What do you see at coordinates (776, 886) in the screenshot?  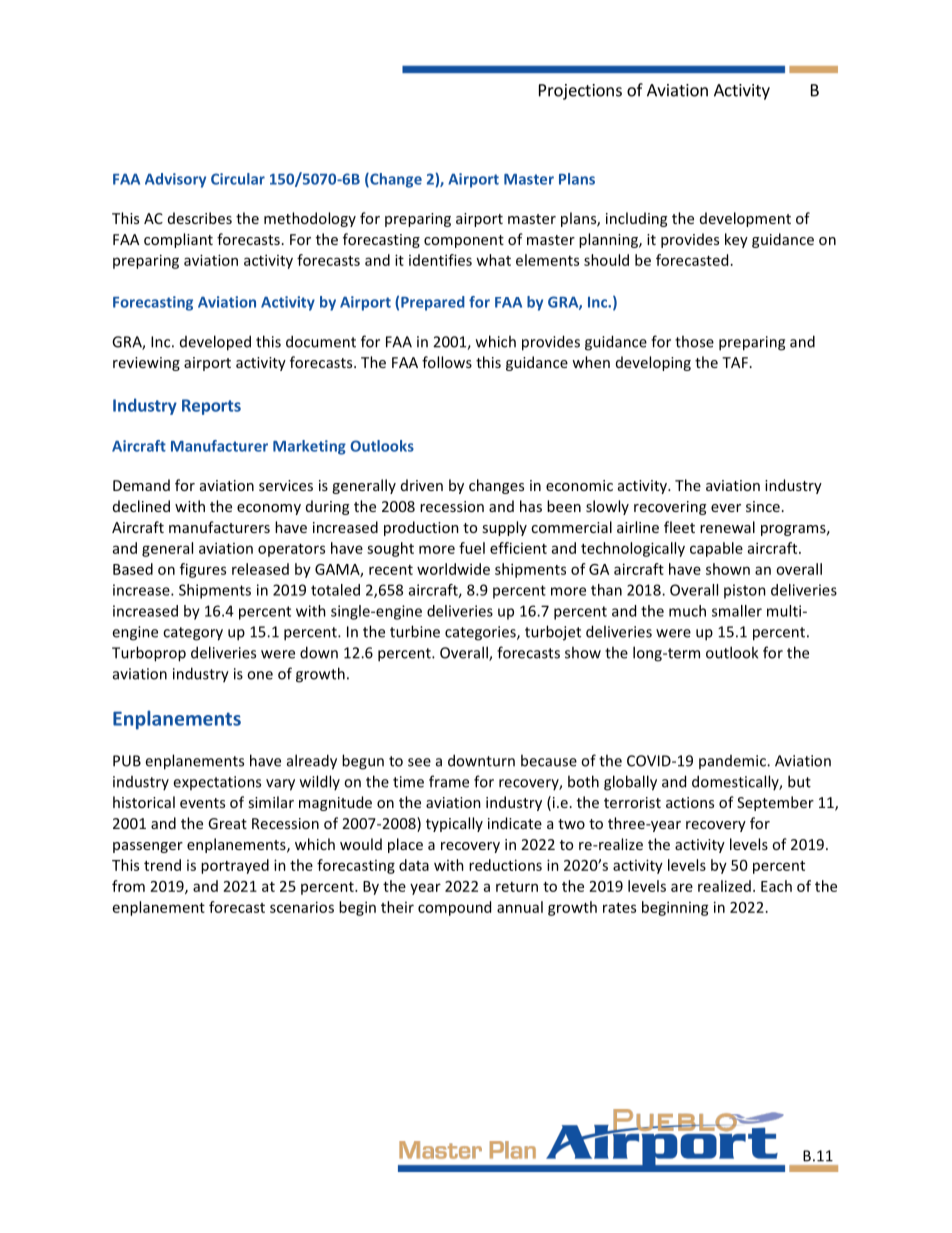 I see `Each` at bounding box center [776, 886].
